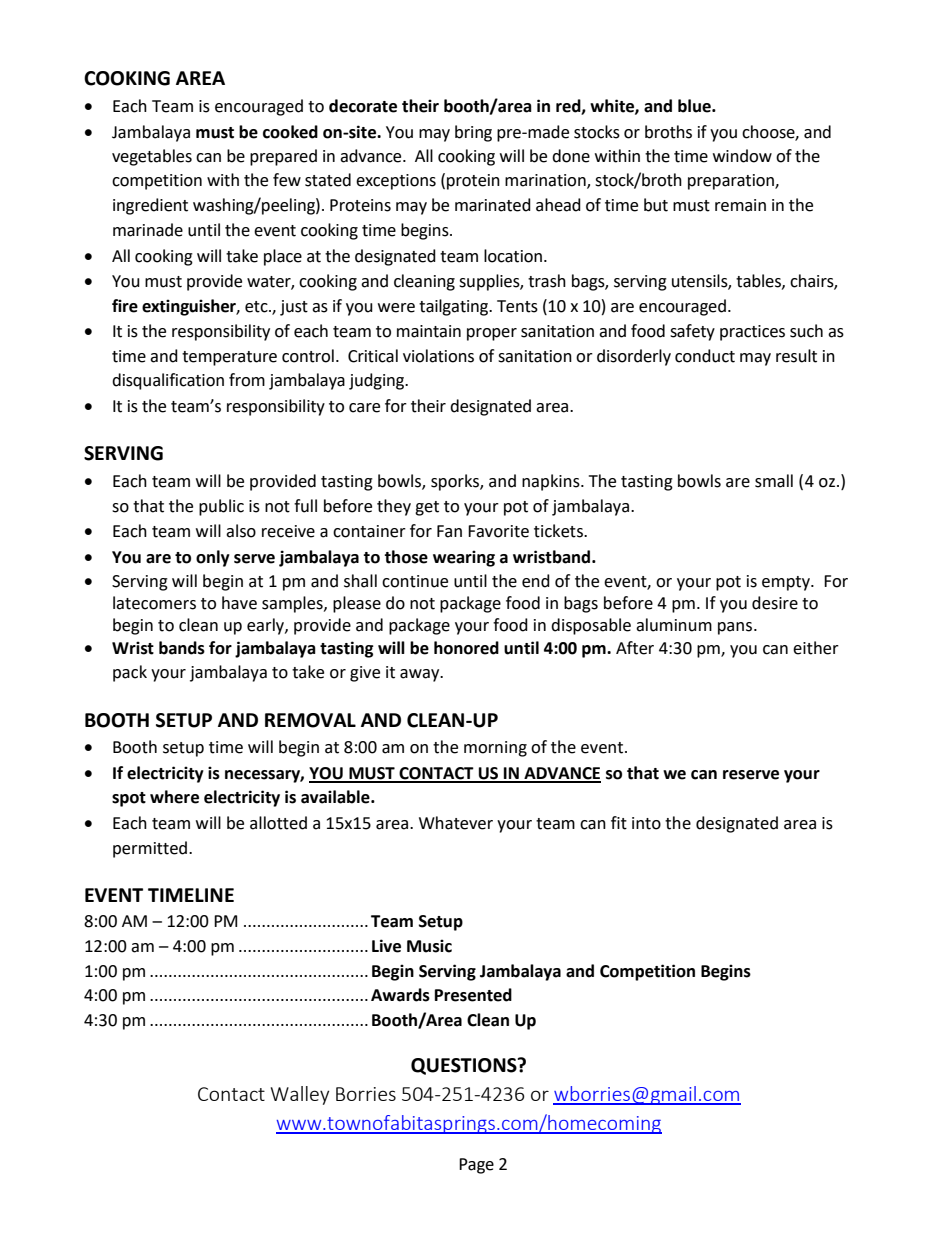 The width and height of the page is (952, 1233). I want to click on Presented, so click(473, 995).
